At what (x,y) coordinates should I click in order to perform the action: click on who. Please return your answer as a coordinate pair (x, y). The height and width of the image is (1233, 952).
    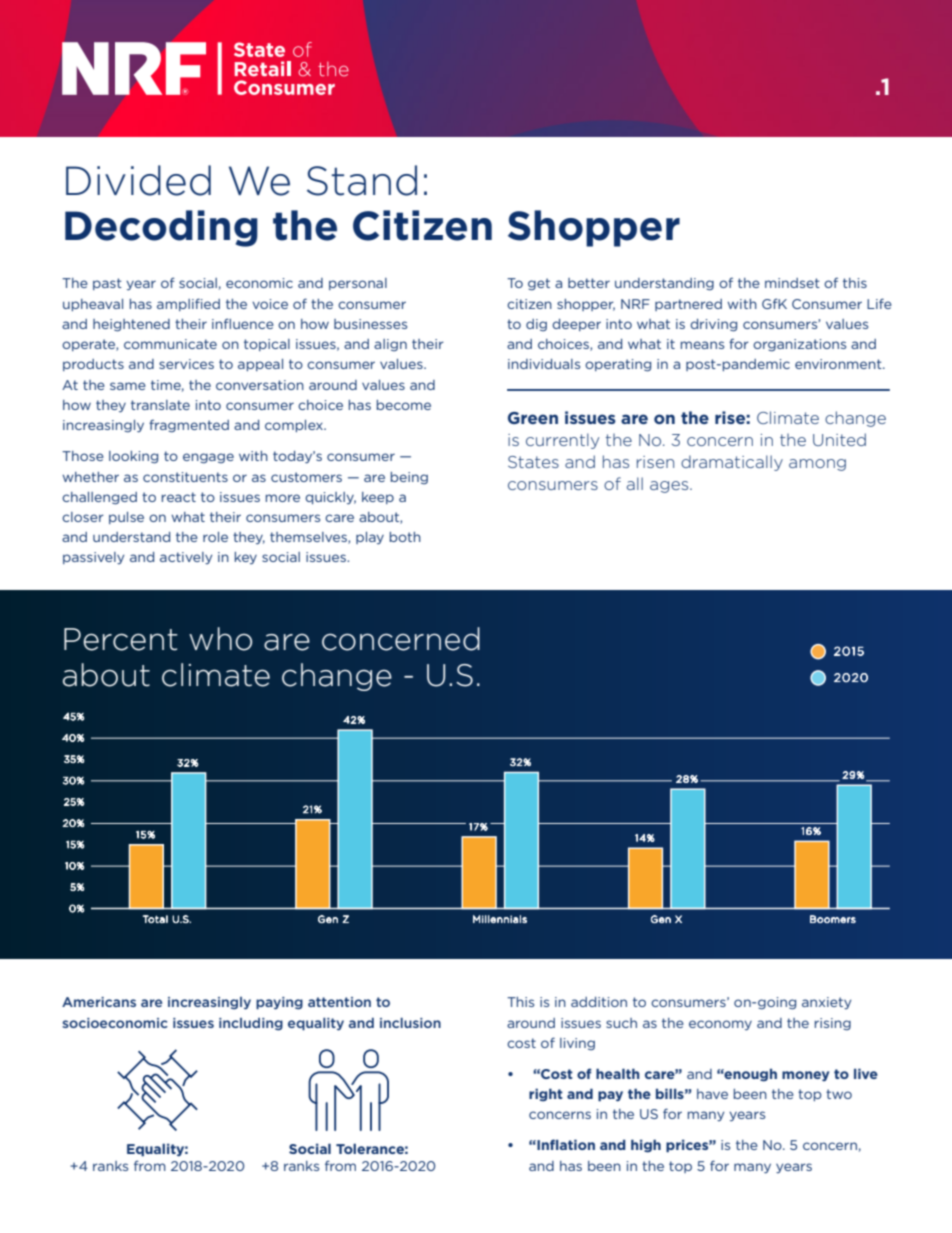
    Looking at the image, I should click on (220, 639).
